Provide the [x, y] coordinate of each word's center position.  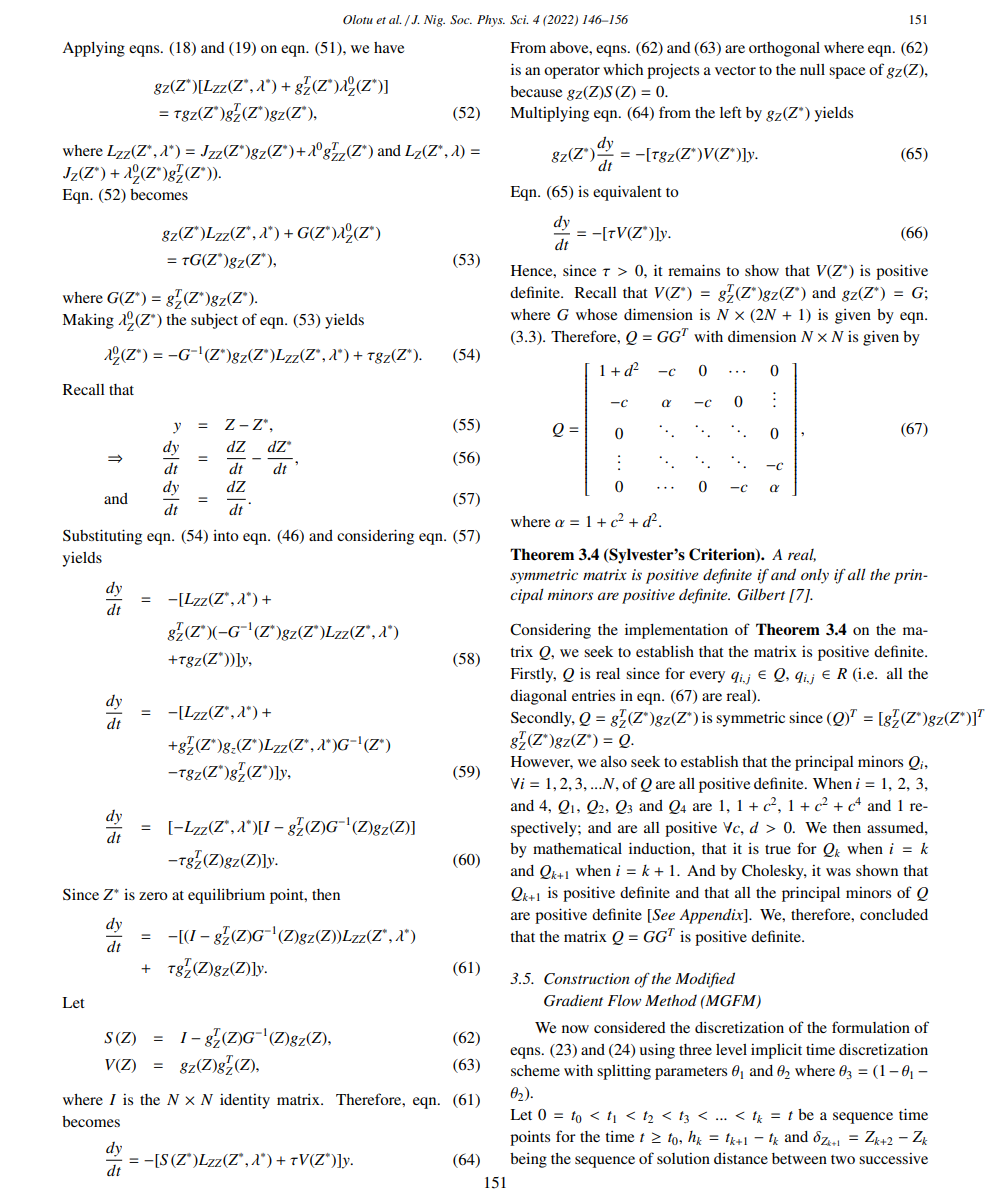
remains [694, 270]
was [838, 872]
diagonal [538, 697]
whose [596, 314]
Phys [491, 21]
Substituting [102, 537]
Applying [94, 49]
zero [153, 896]
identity [245, 1101]
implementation [676, 631]
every [707, 677]
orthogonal [784, 49]
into [226, 535]
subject [214, 321]
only [815, 576]
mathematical [577, 848]
